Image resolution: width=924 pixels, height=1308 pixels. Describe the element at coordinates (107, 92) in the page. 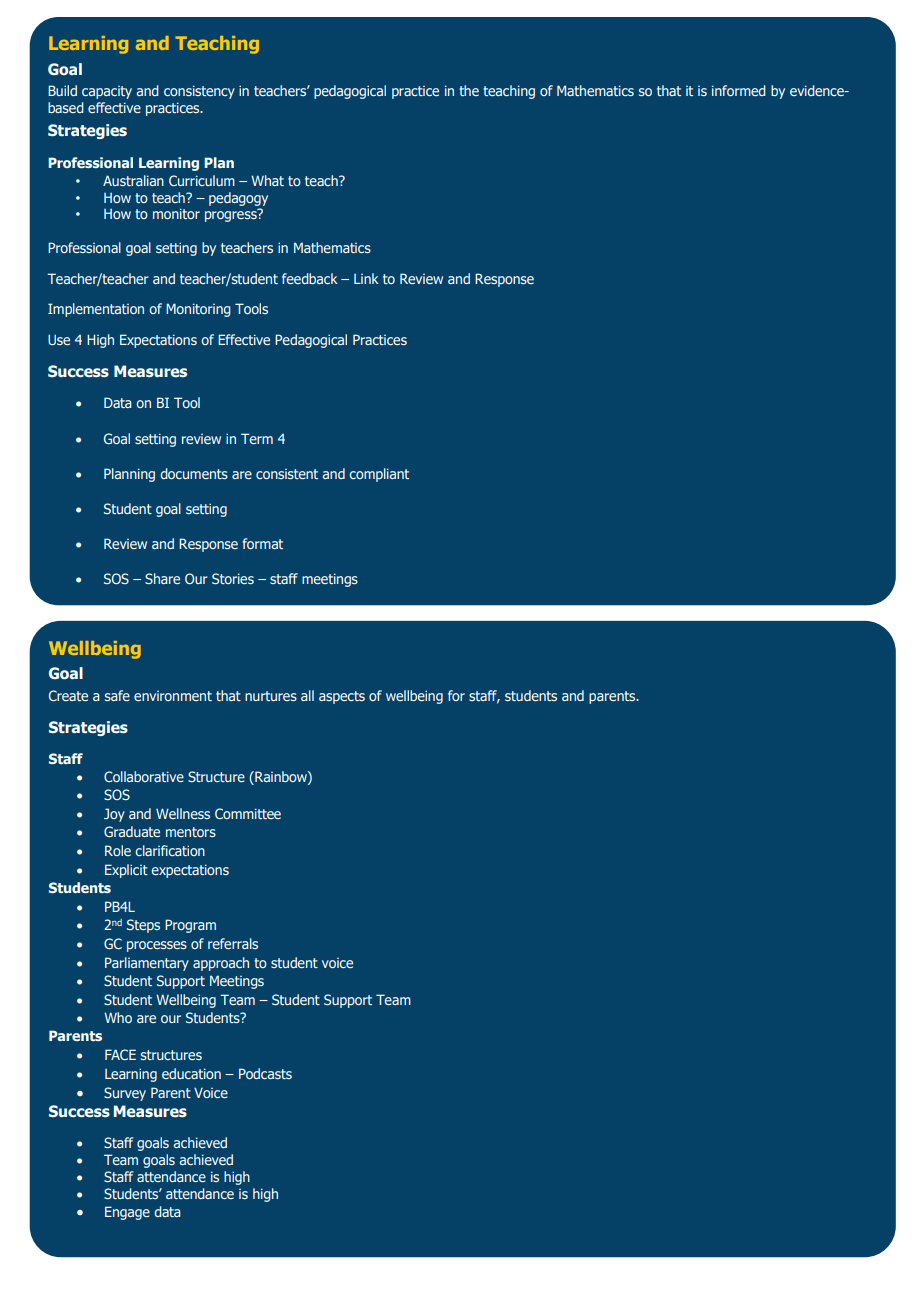

I see `capacity` at that location.
